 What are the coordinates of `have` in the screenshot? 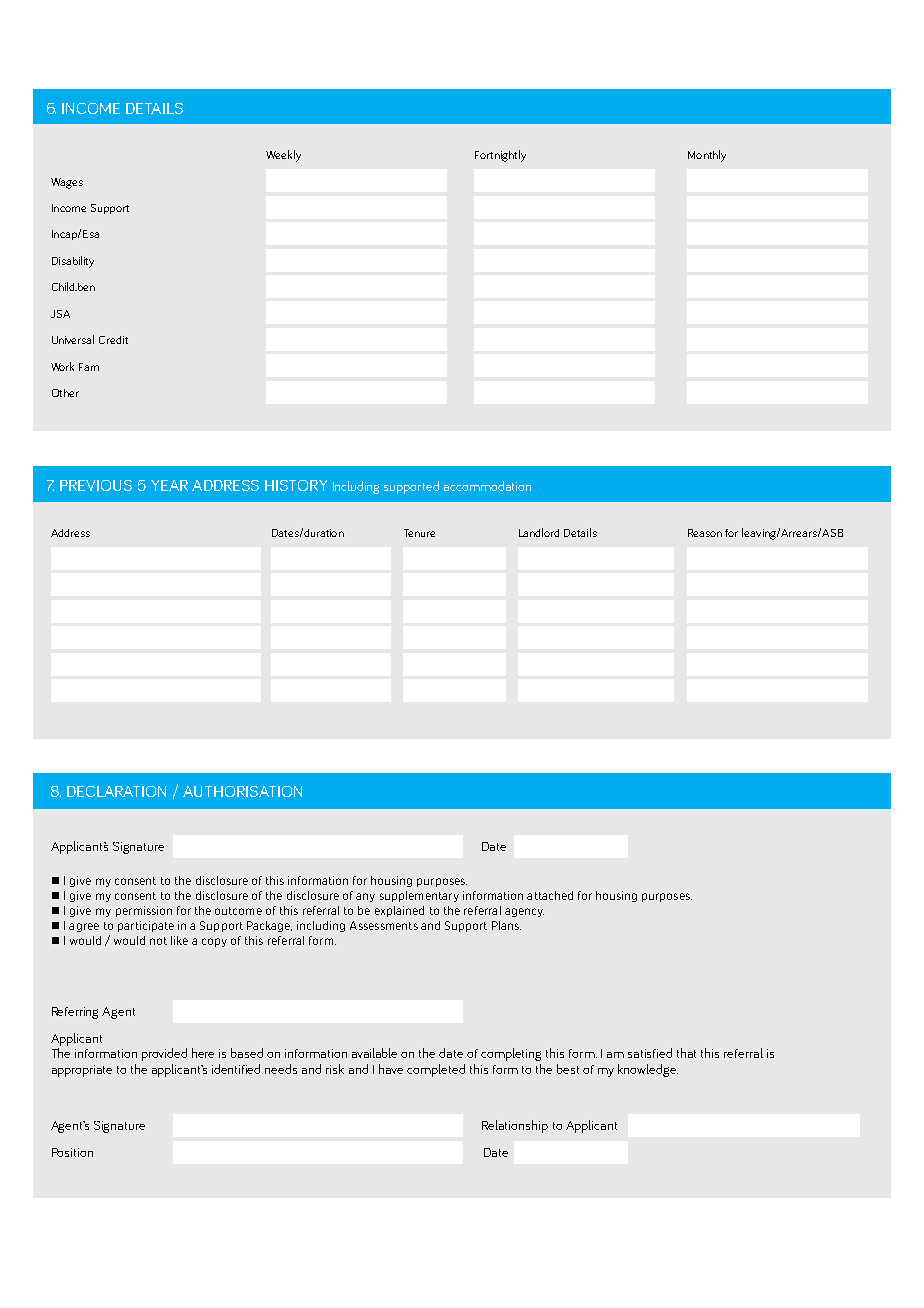 It's located at (391, 1069).
